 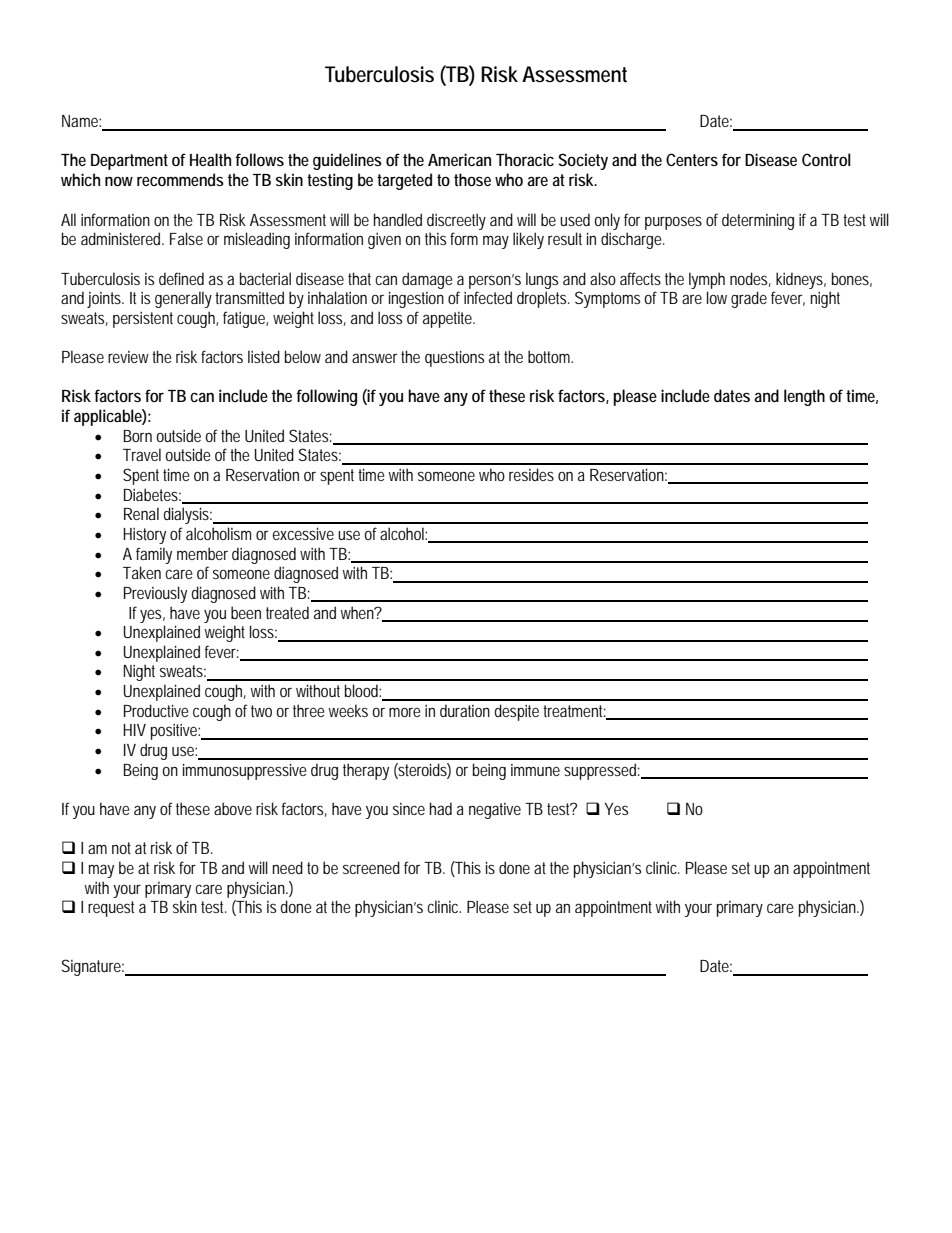 I want to click on family, so click(x=154, y=555).
